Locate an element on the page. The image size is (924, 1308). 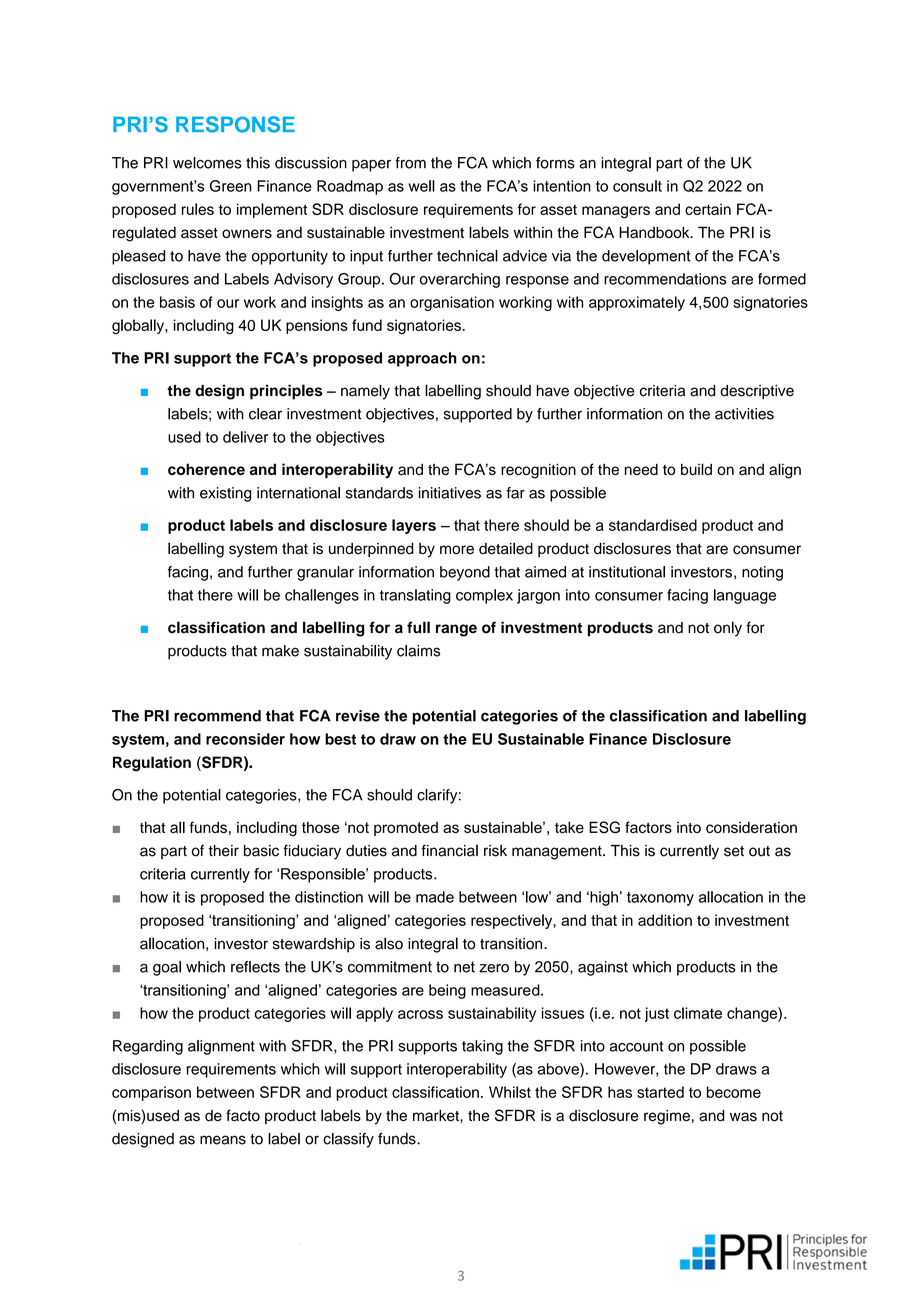
range is located at coordinates (456, 630).
